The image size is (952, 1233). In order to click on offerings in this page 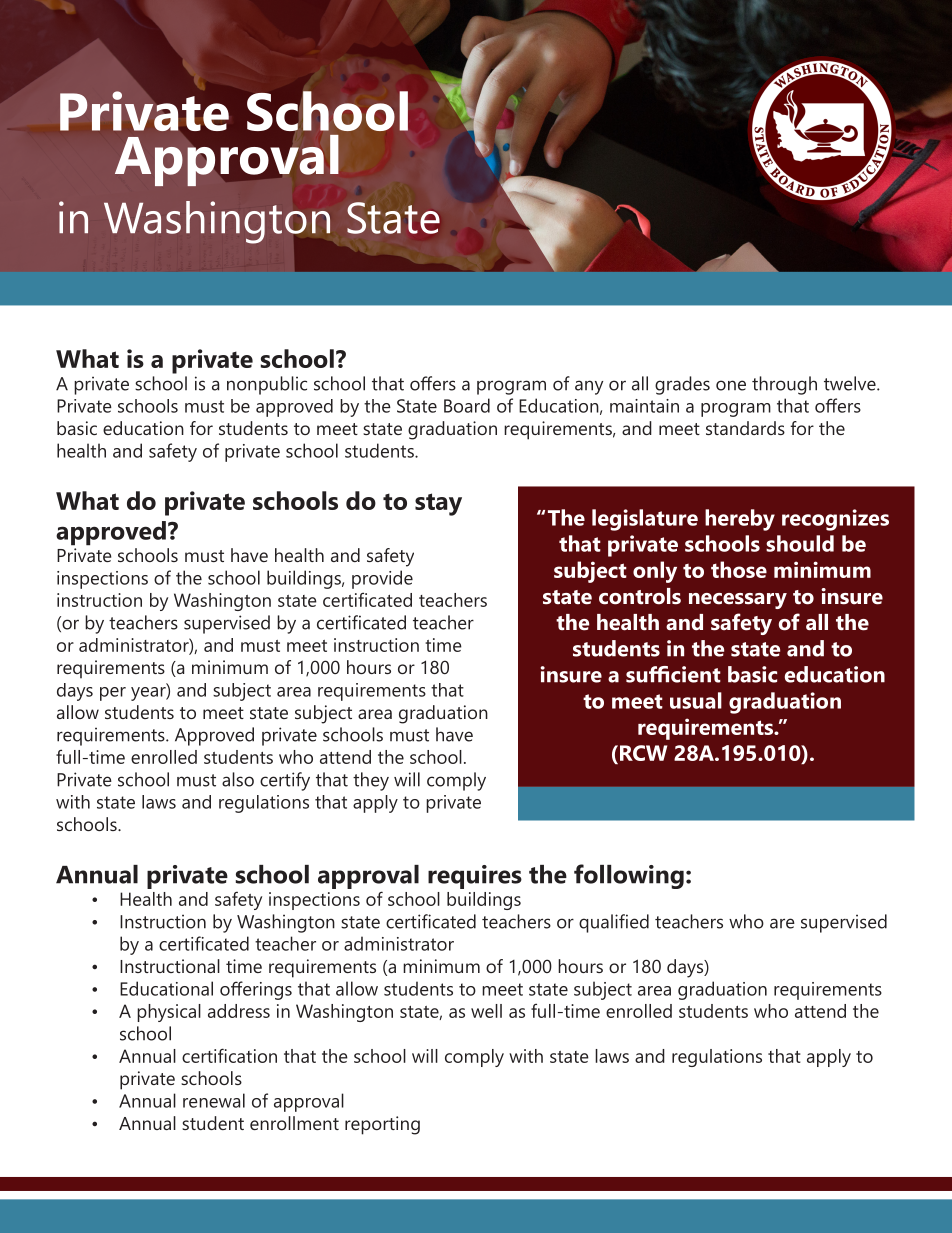, I will do `click(256, 990)`.
